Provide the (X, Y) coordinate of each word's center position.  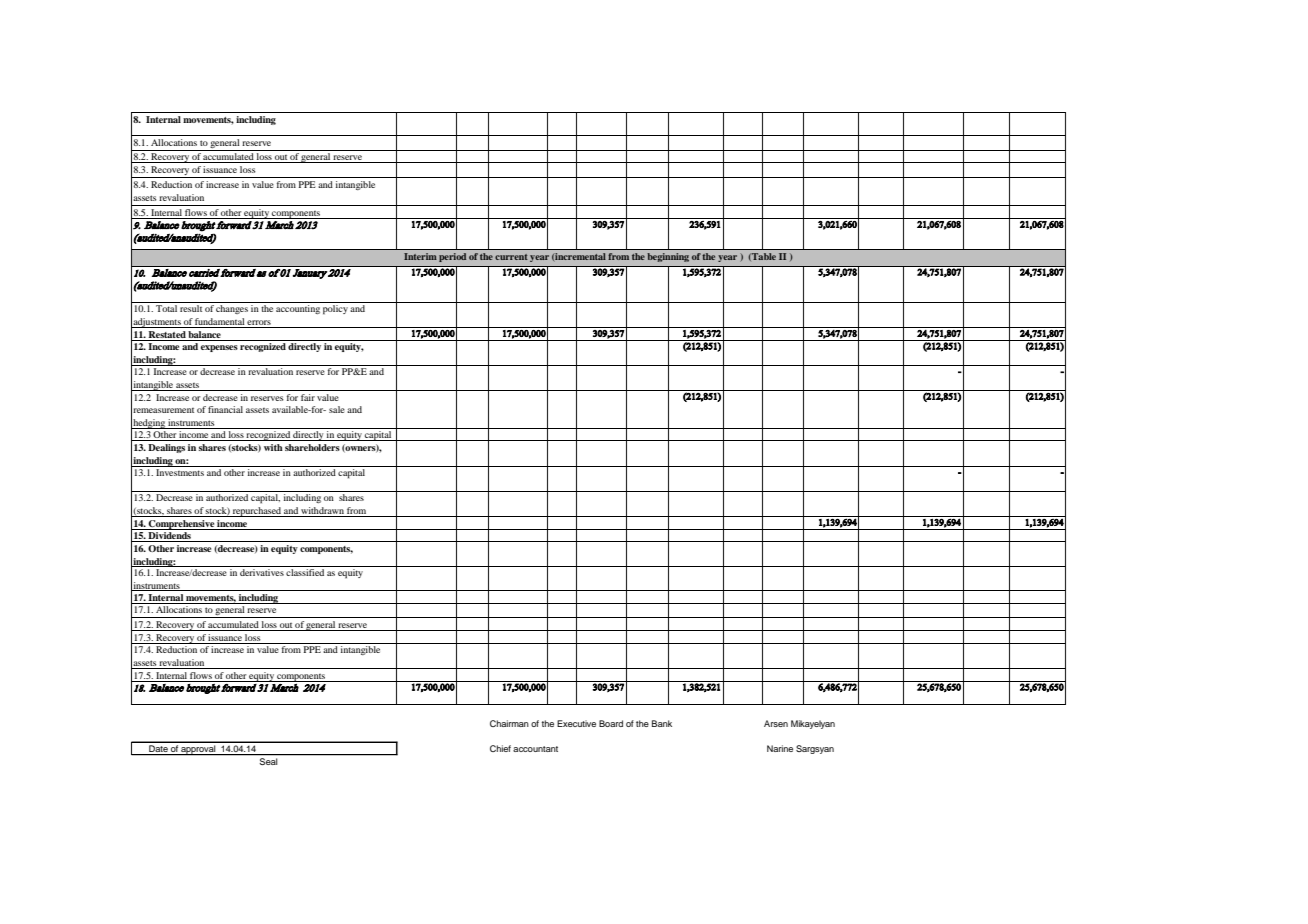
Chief (500, 748)
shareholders (312, 447)
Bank (662, 723)
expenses (219, 348)
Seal (269, 760)
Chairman (509, 723)
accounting (298, 309)
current (511, 257)
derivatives (262, 572)
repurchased (257, 512)
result (191, 308)
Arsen (776, 723)
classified (305, 572)
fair (308, 397)
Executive (576, 723)
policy (335, 310)
